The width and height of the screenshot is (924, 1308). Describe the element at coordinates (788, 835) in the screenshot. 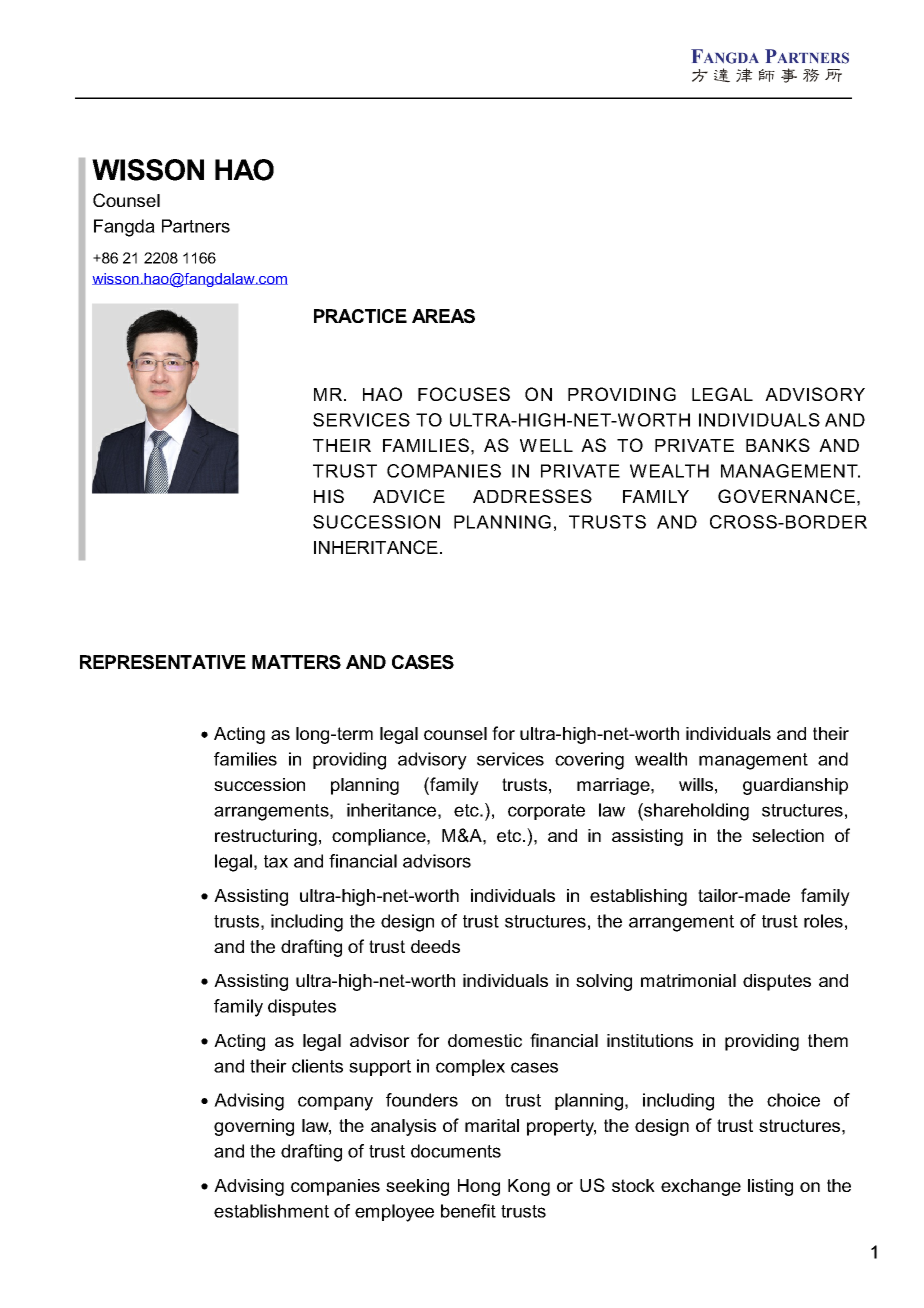

I see `selection` at that location.
